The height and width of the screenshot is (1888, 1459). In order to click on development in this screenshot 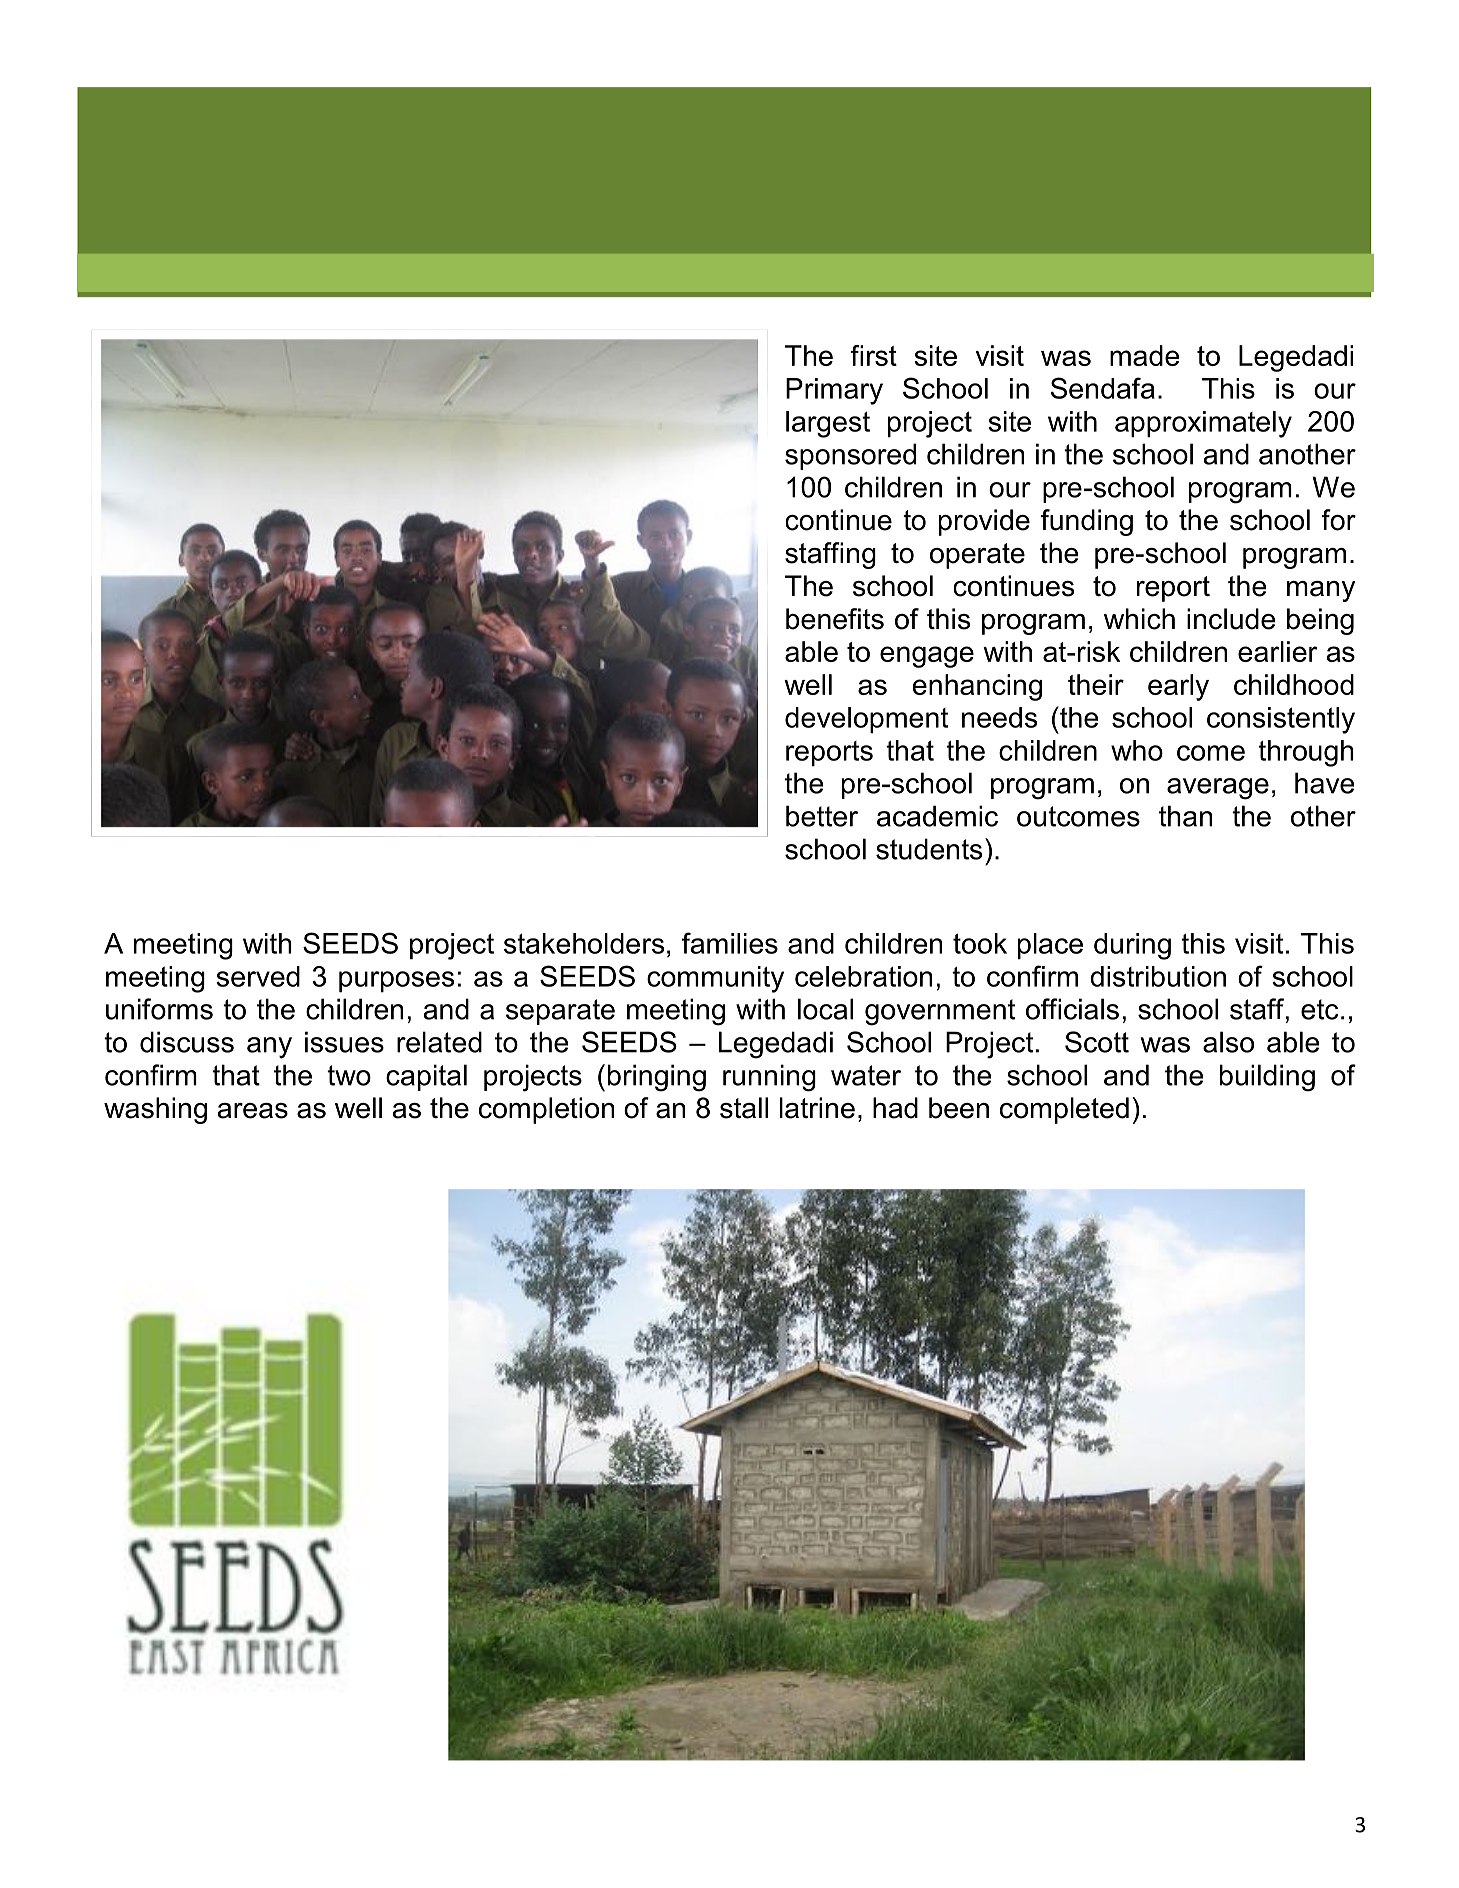, I will do `click(866, 720)`.
